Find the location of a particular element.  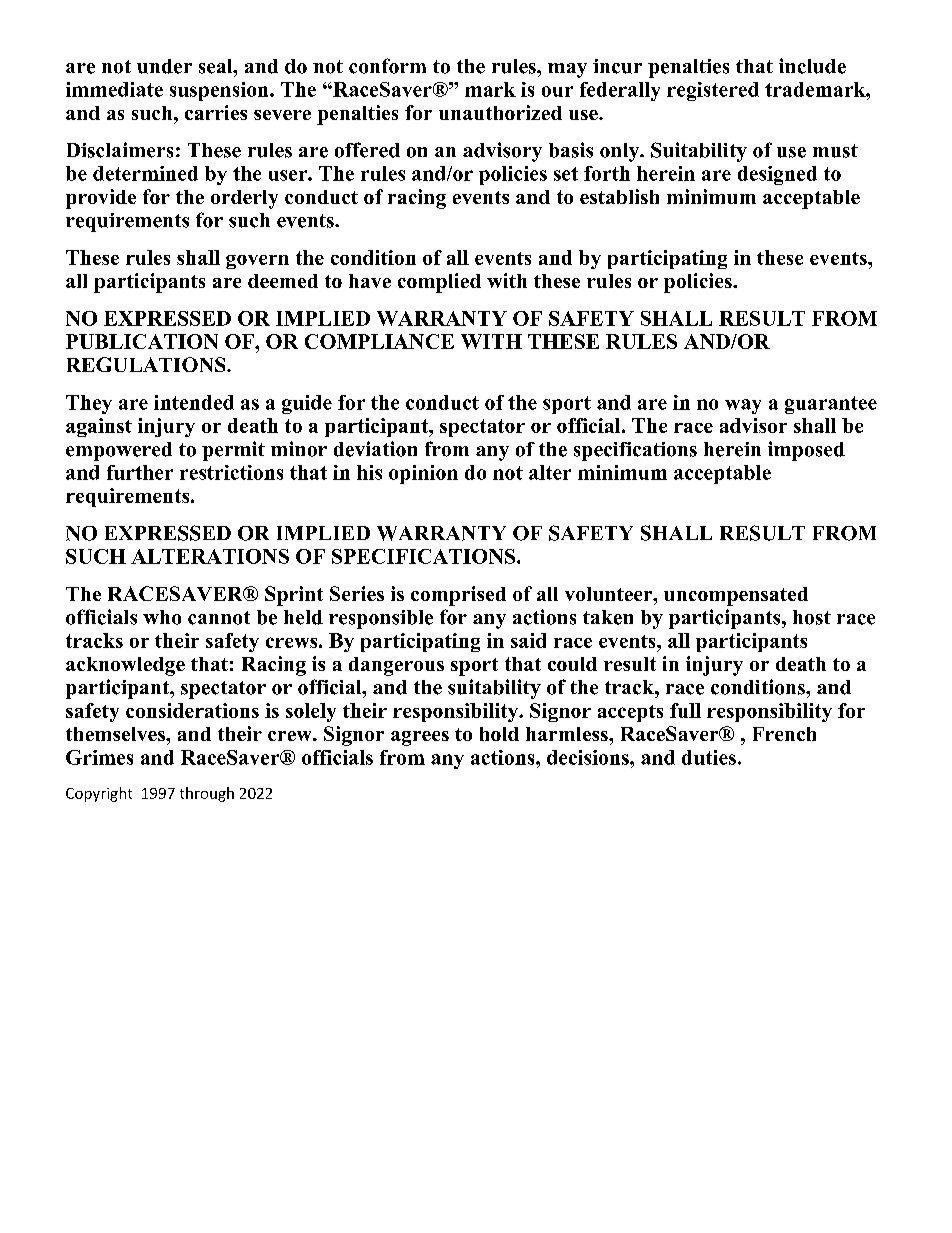

who is located at coordinates (162, 617).
